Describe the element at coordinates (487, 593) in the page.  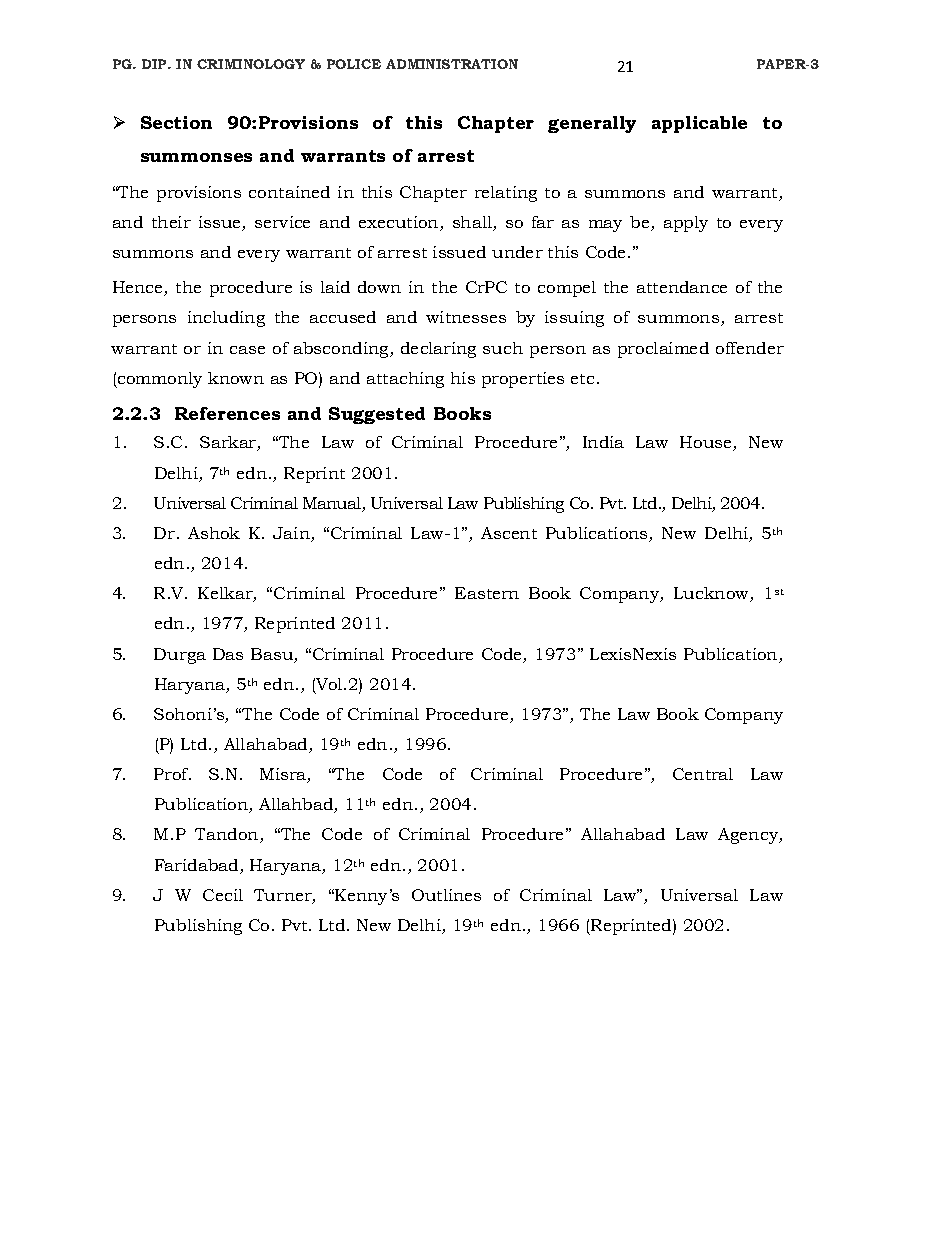
I see `Eastern` at that location.
